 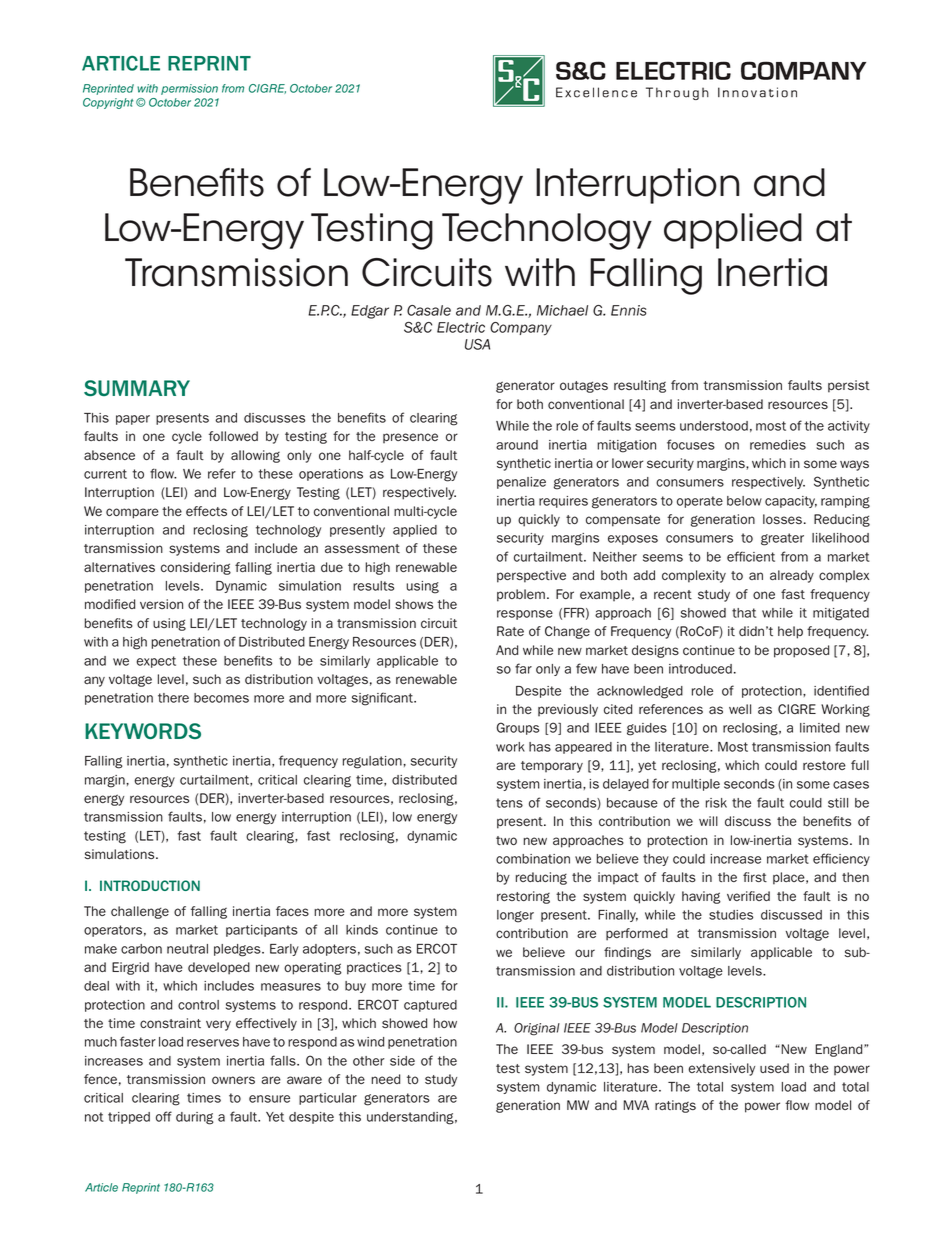 What do you see at coordinates (137, 388) in the page?
I see `SUMMARY` at bounding box center [137, 388].
